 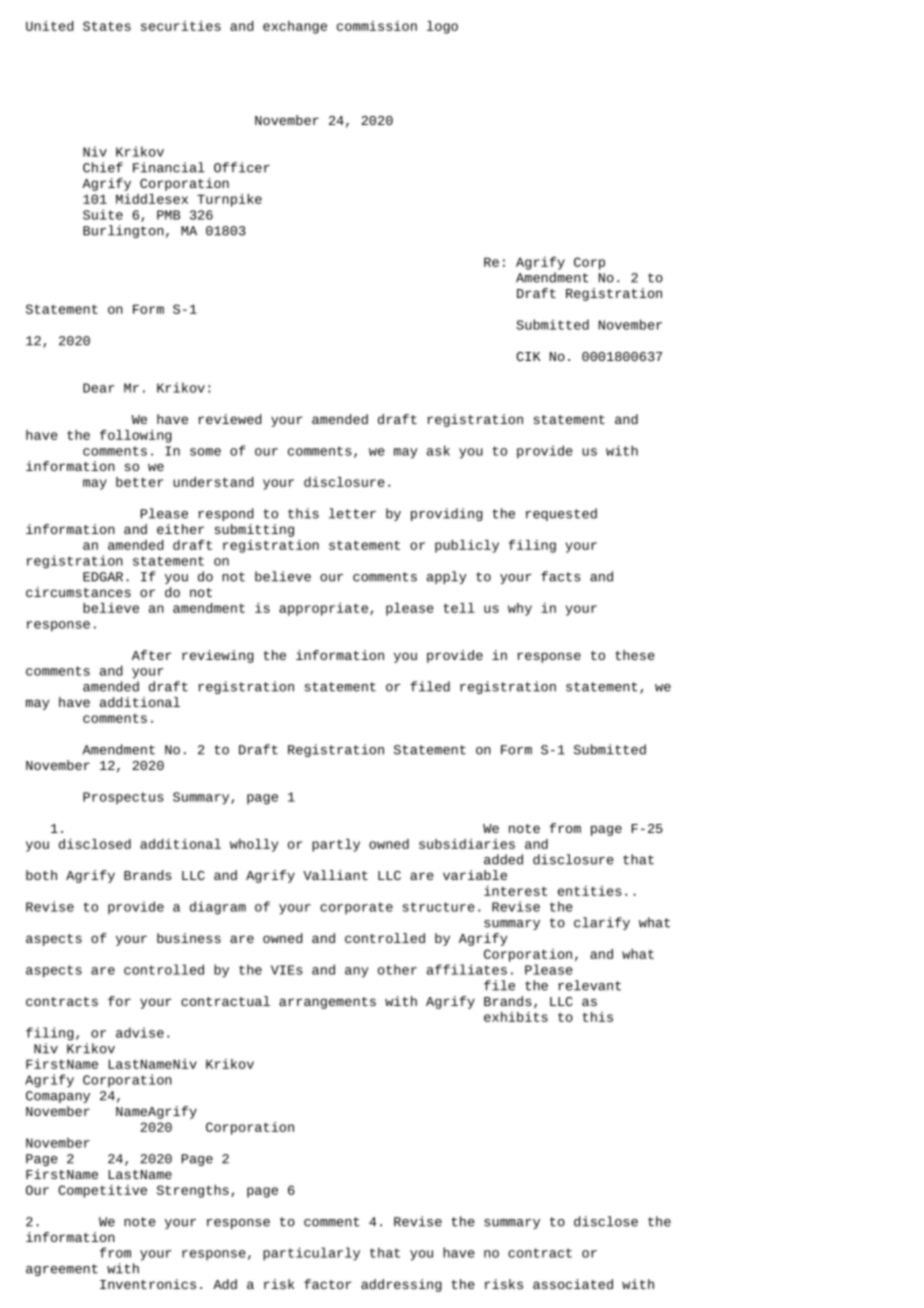 What do you see at coordinates (107, 26) in the document?
I see `States` at bounding box center [107, 26].
